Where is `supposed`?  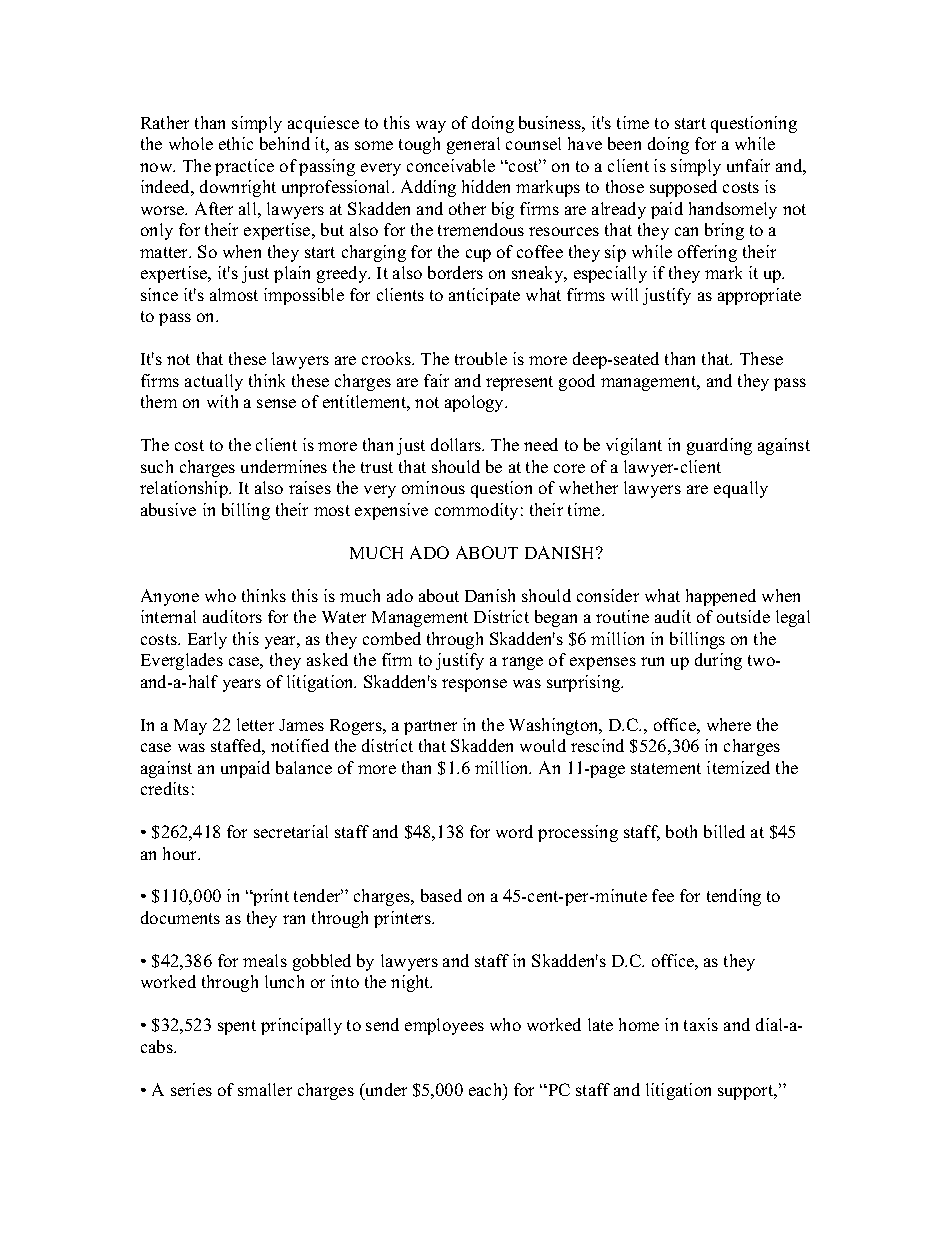 supposed is located at coordinates (683, 188).
